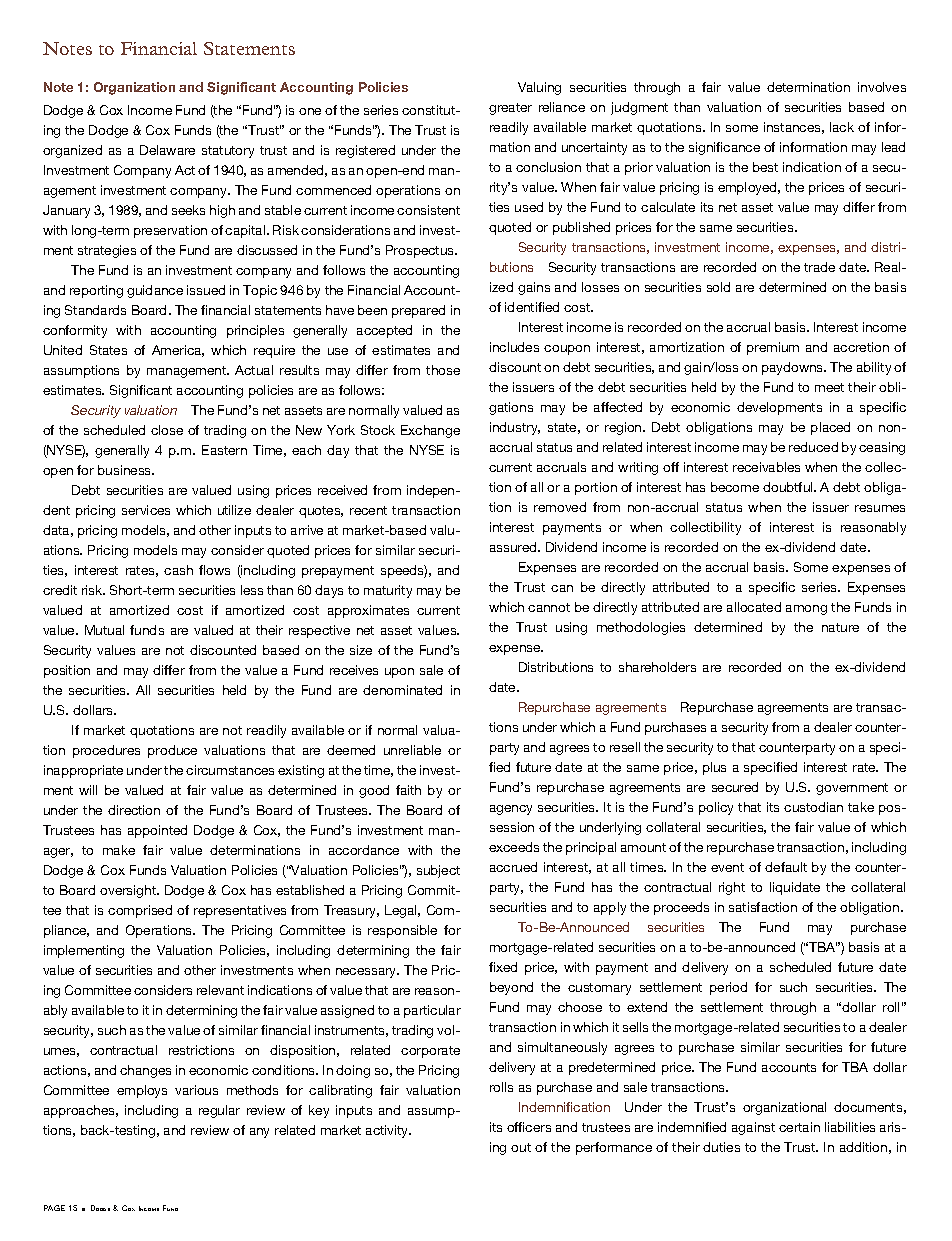  What do you see at coordinates (167, 430) in the document?
I see `close` at bounding box center [167, 430].
